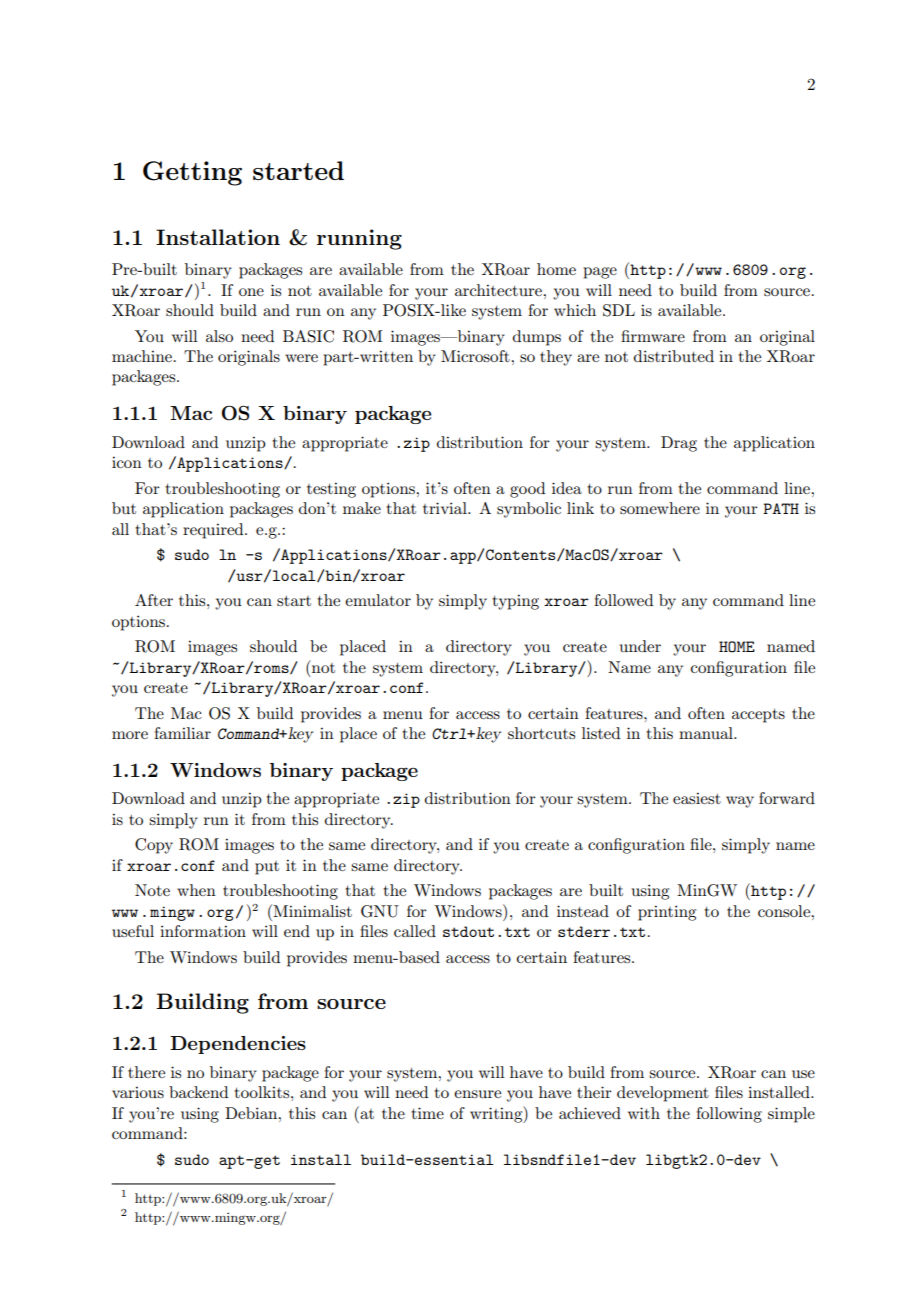  I want to click on Getting, so click(192, 173).
